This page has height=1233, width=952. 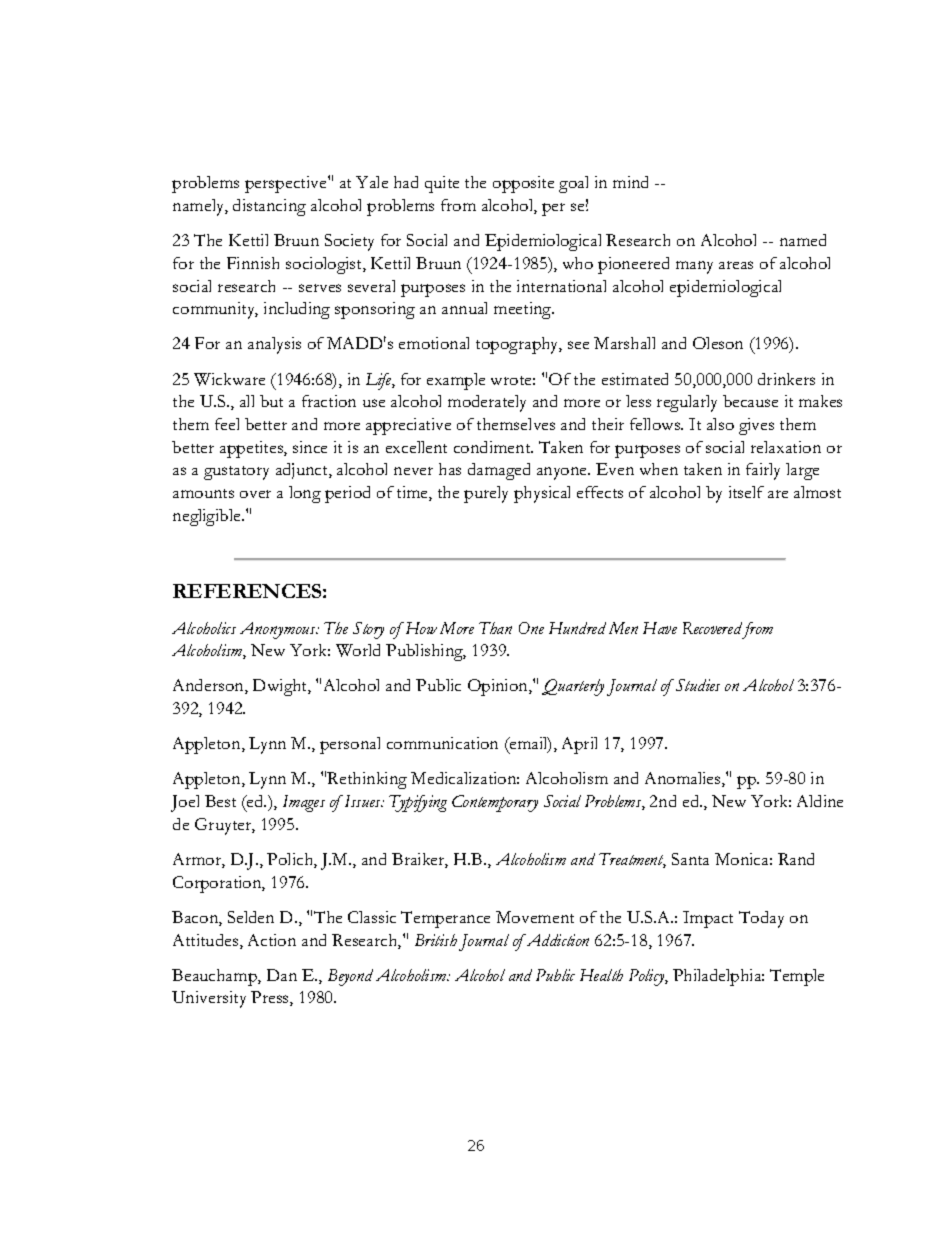 What do you see at coordinates (523, 184) in the page?
I see `opposite` at bounding box center [523, 184].
